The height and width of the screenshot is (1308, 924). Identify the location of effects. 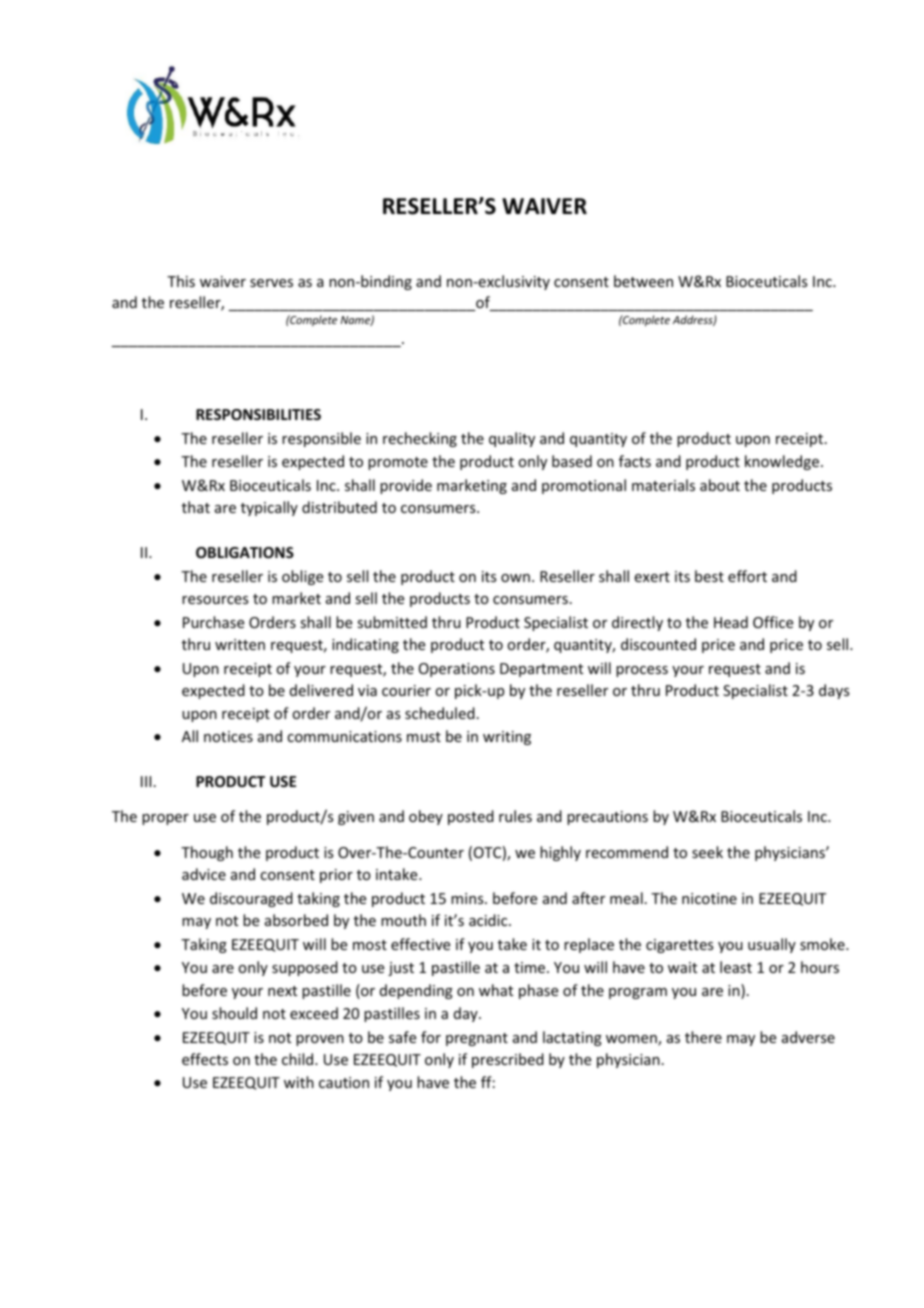
(205, 1059).
